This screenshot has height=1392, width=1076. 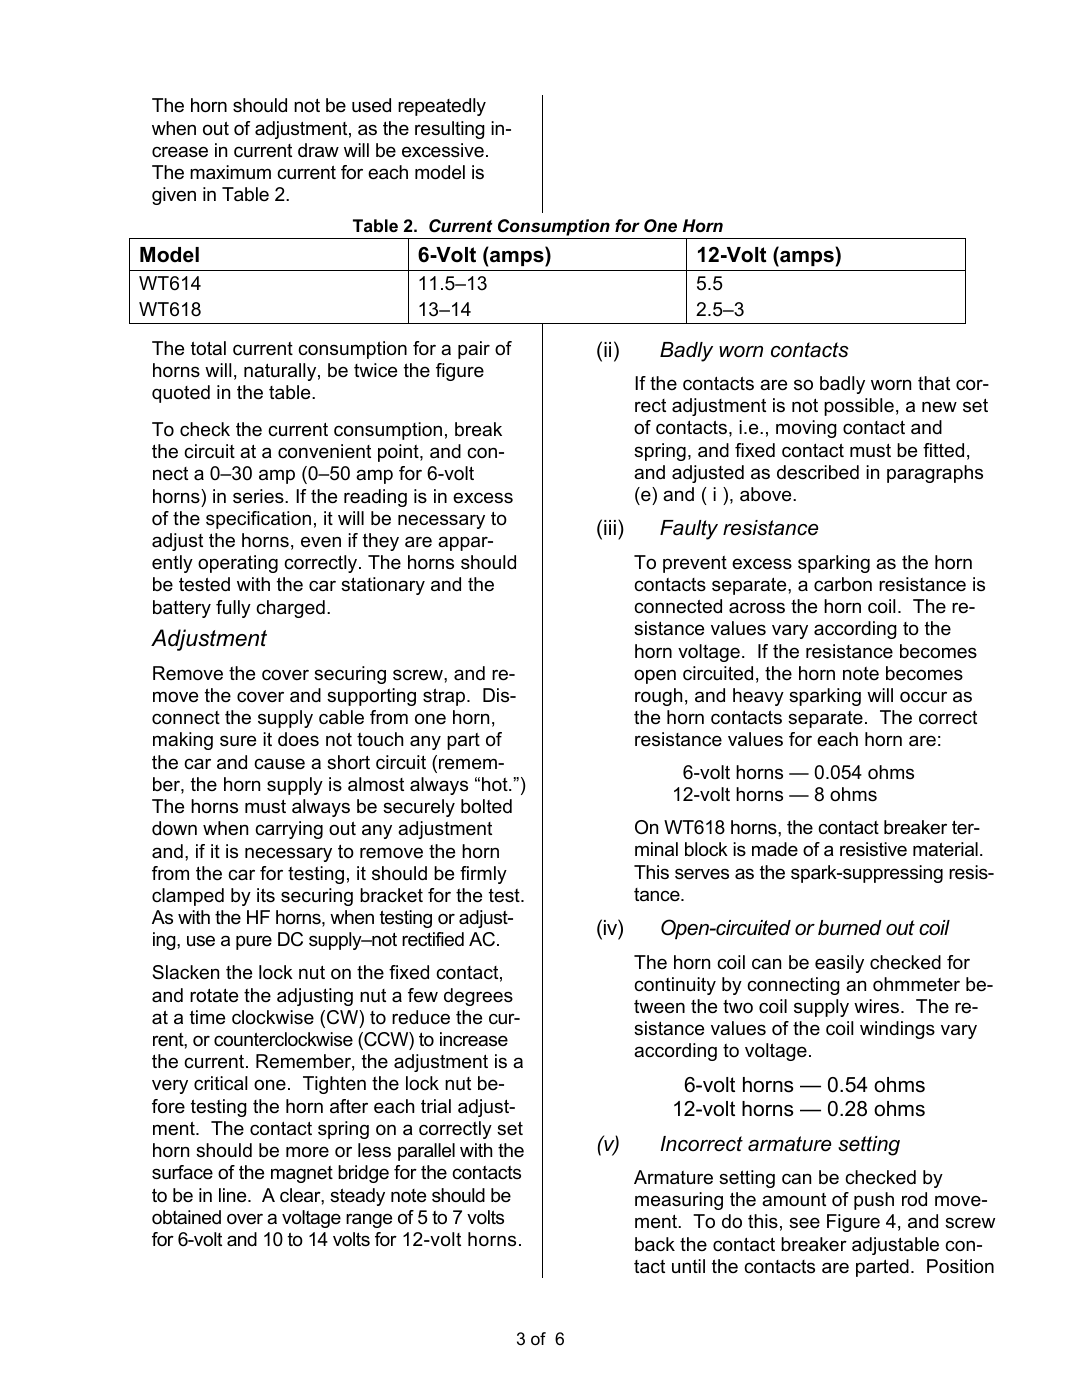 I want to click on maximum, so click(x=230, y=172).
